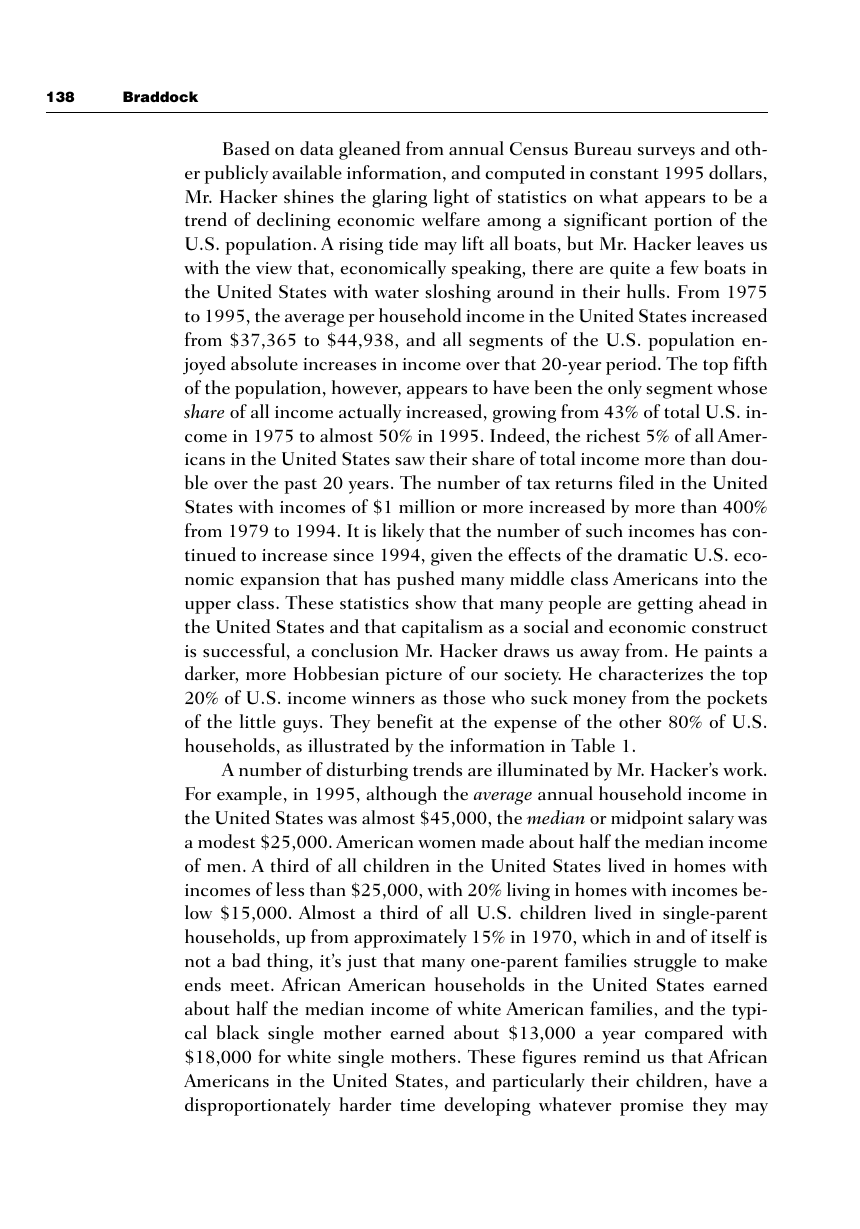  What do you see at coordinates (435, 602) in the screenshot?
I see `show` at bounding box center [435, 602].
